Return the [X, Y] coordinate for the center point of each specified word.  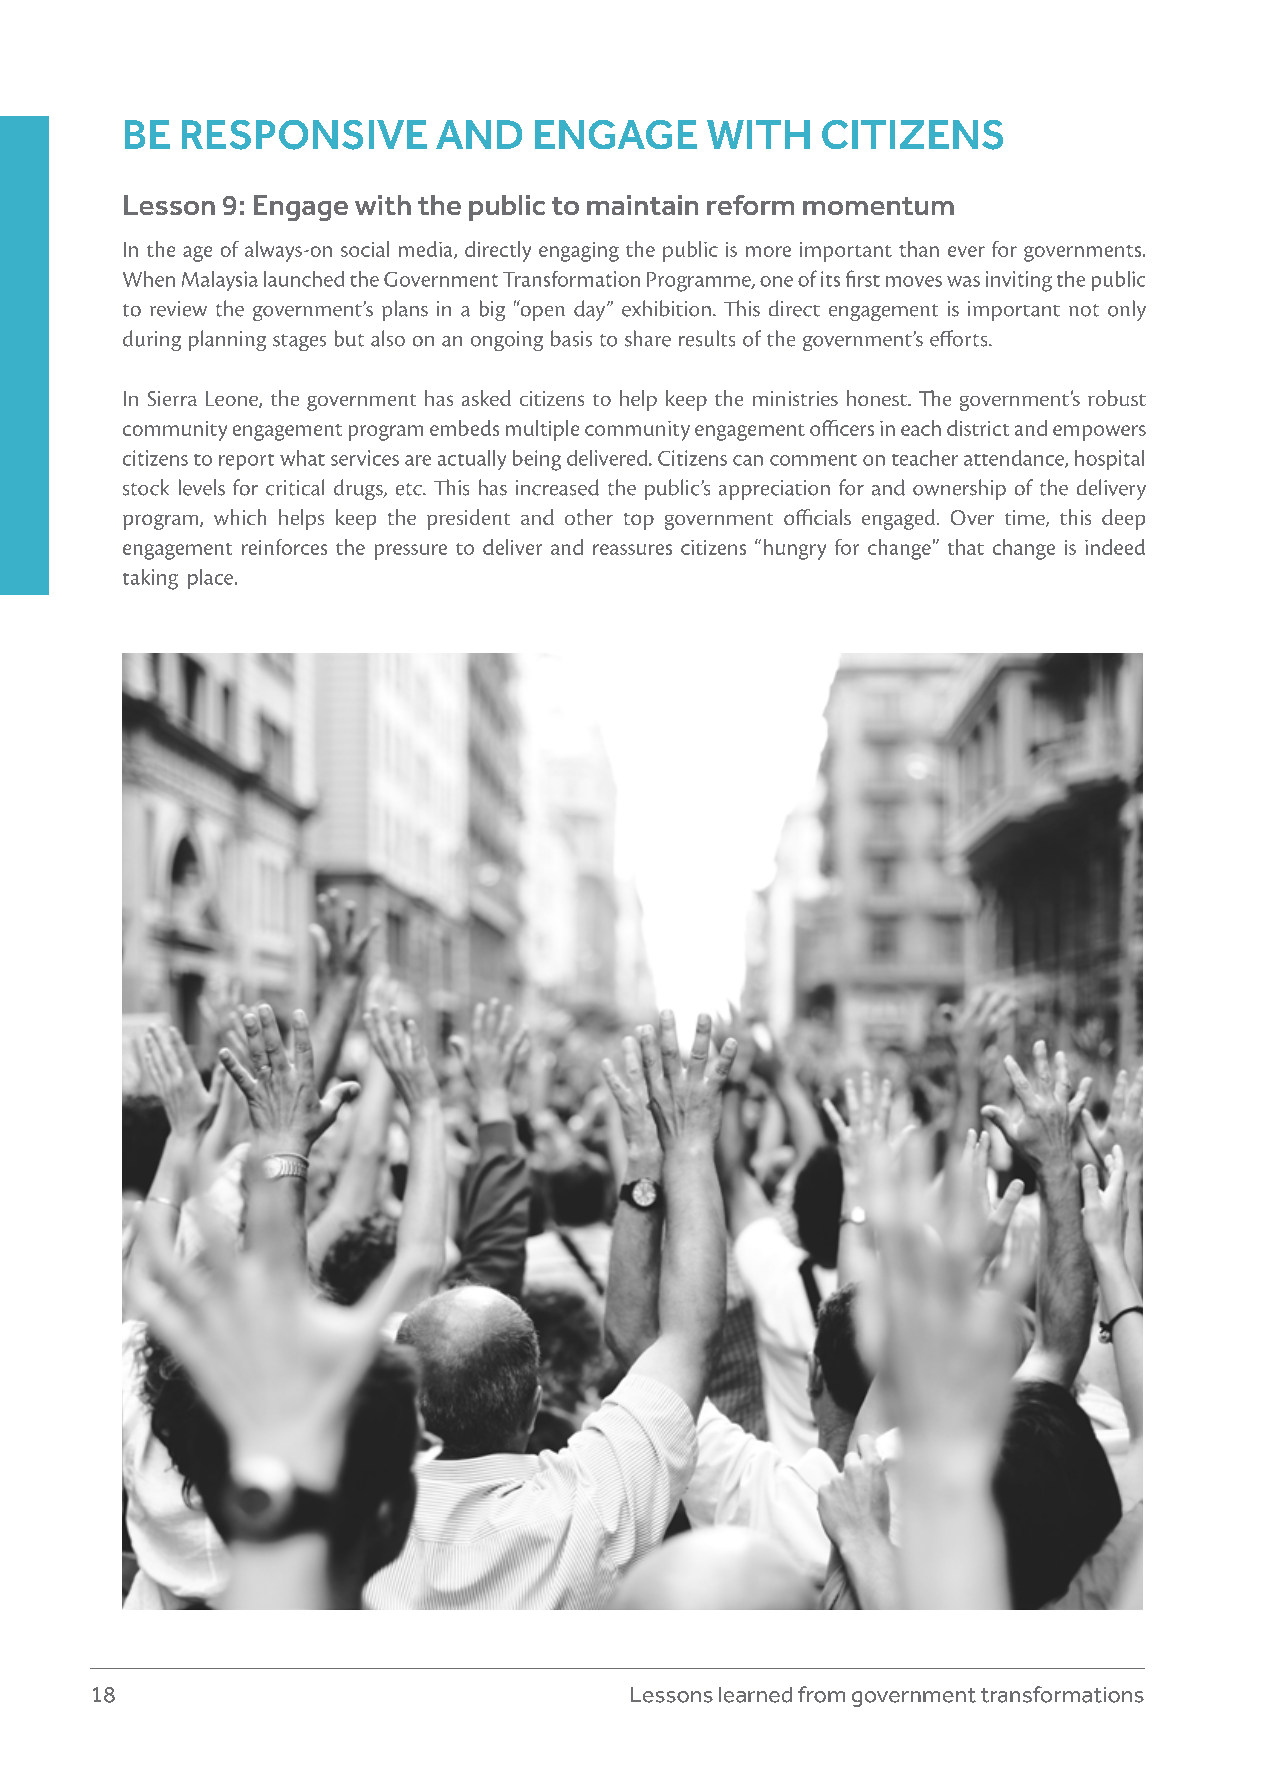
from [821, 1694]
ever [966, 251]
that [966, 547]
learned [755, 1695]
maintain [642, 205]
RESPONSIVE [304, 135]
